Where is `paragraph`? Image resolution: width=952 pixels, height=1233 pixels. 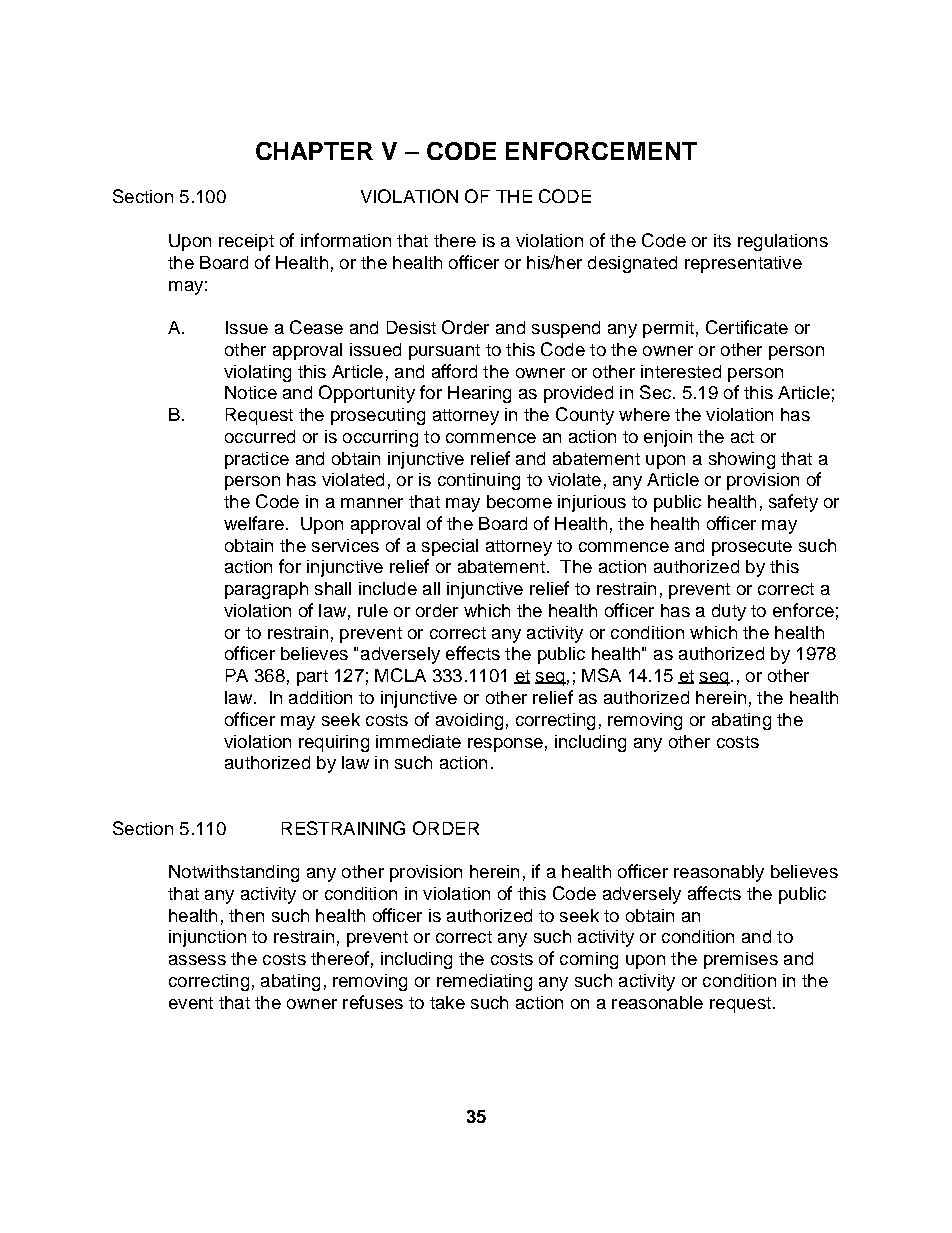
paragraph is located at coordinates (266, 590).
